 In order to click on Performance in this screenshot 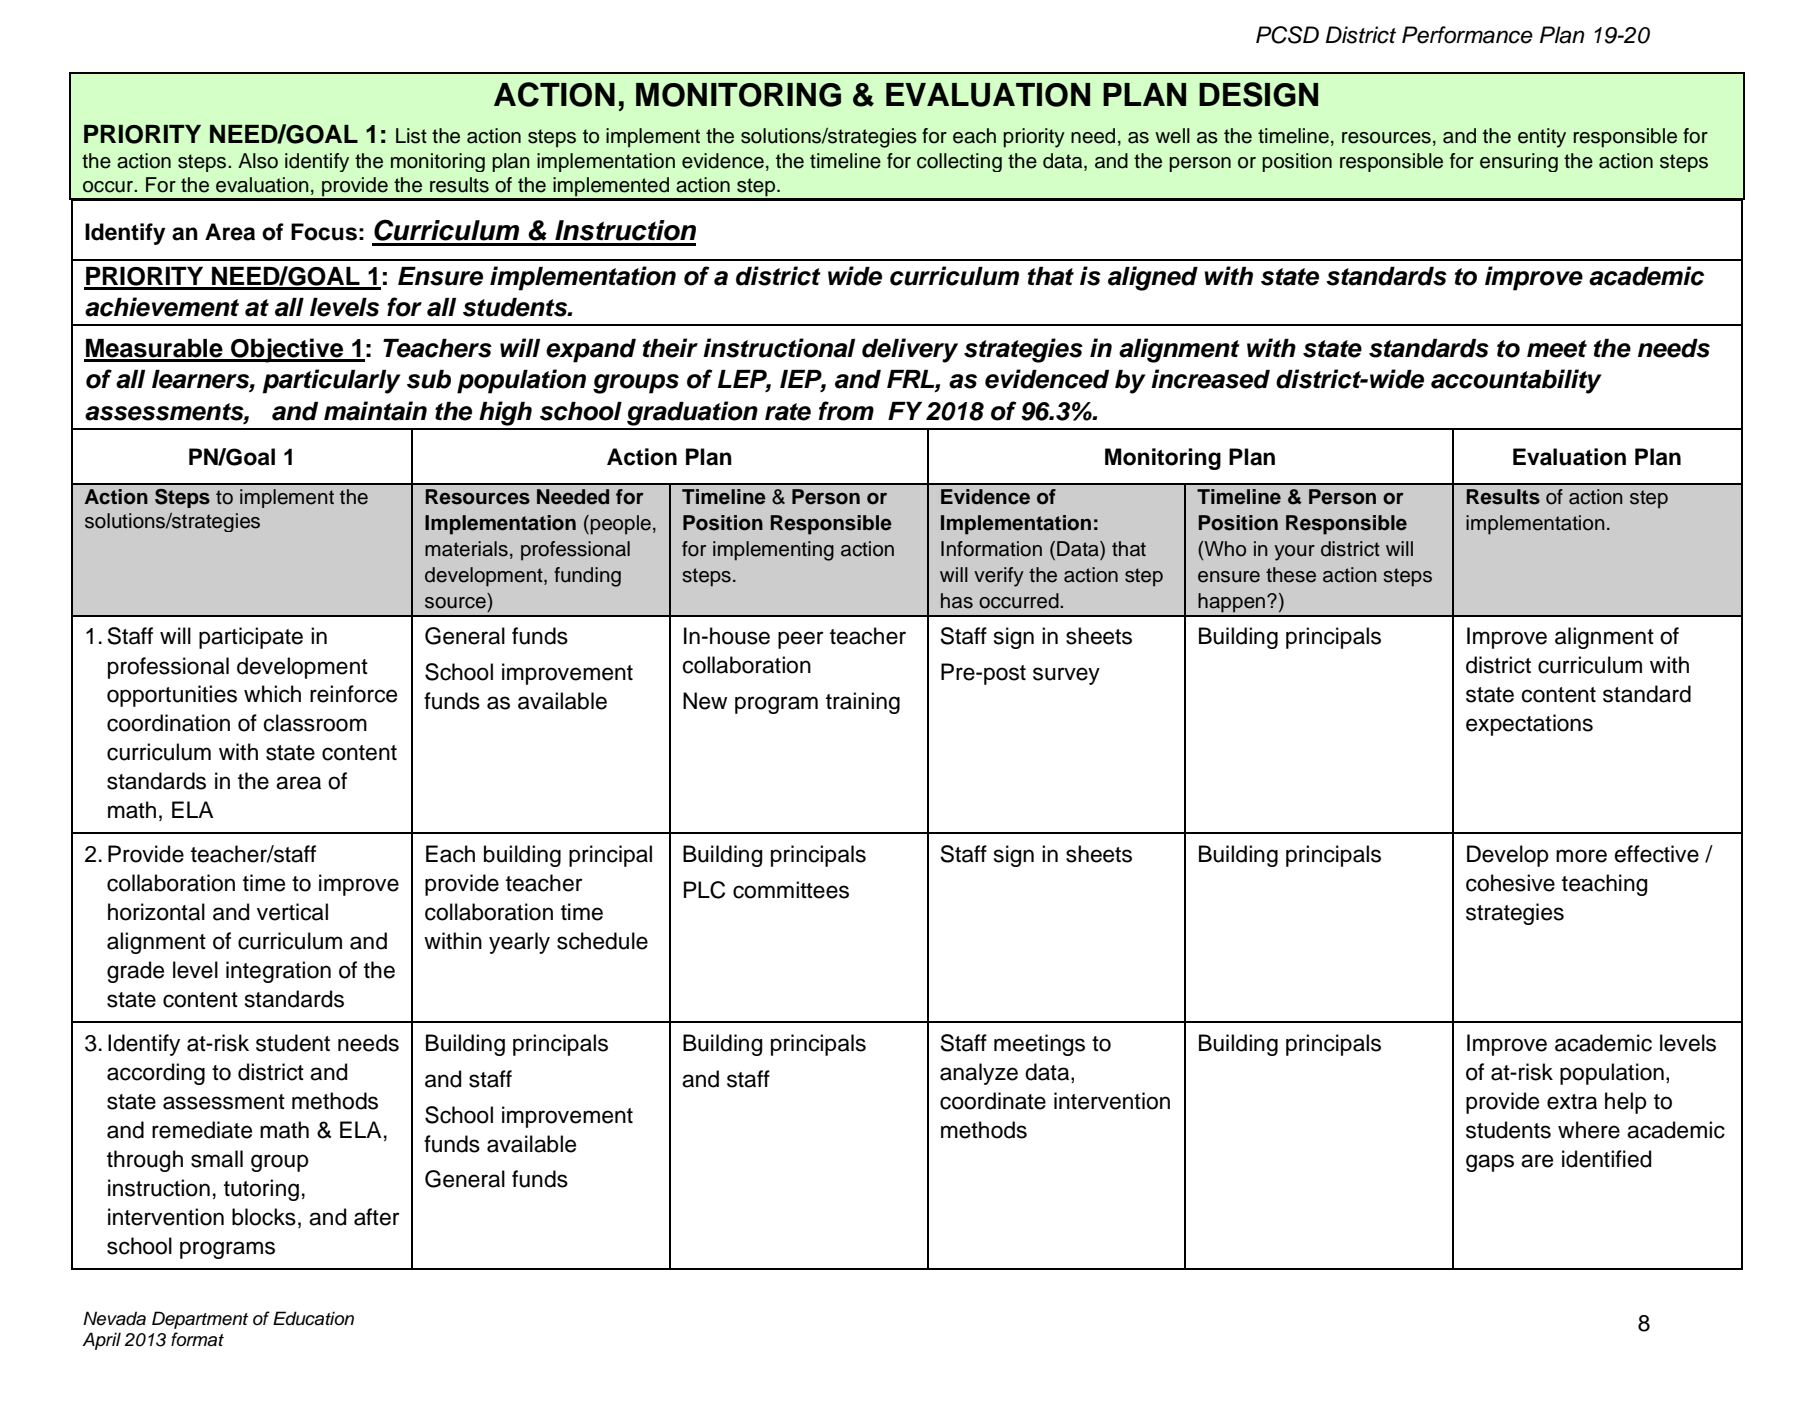, I will do `click(1467, 35)`.
